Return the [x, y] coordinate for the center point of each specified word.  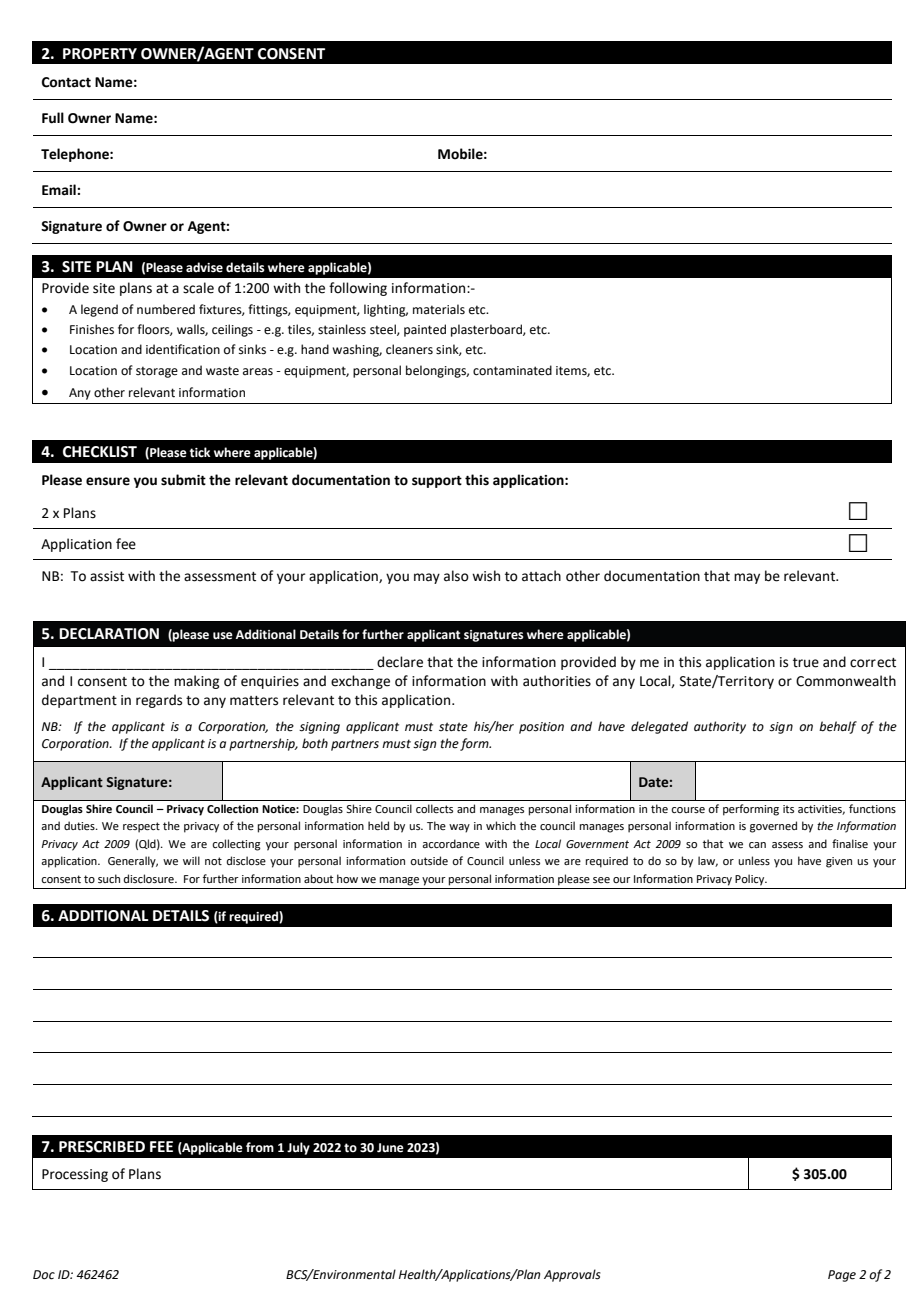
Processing [75, 1175]
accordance [451, 843]
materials [439, 309]
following [358, 289]
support [437, 482]
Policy [751, 880]
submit [183, 480]
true [806, 663]
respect [141, 827]
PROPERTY [100, 54]
